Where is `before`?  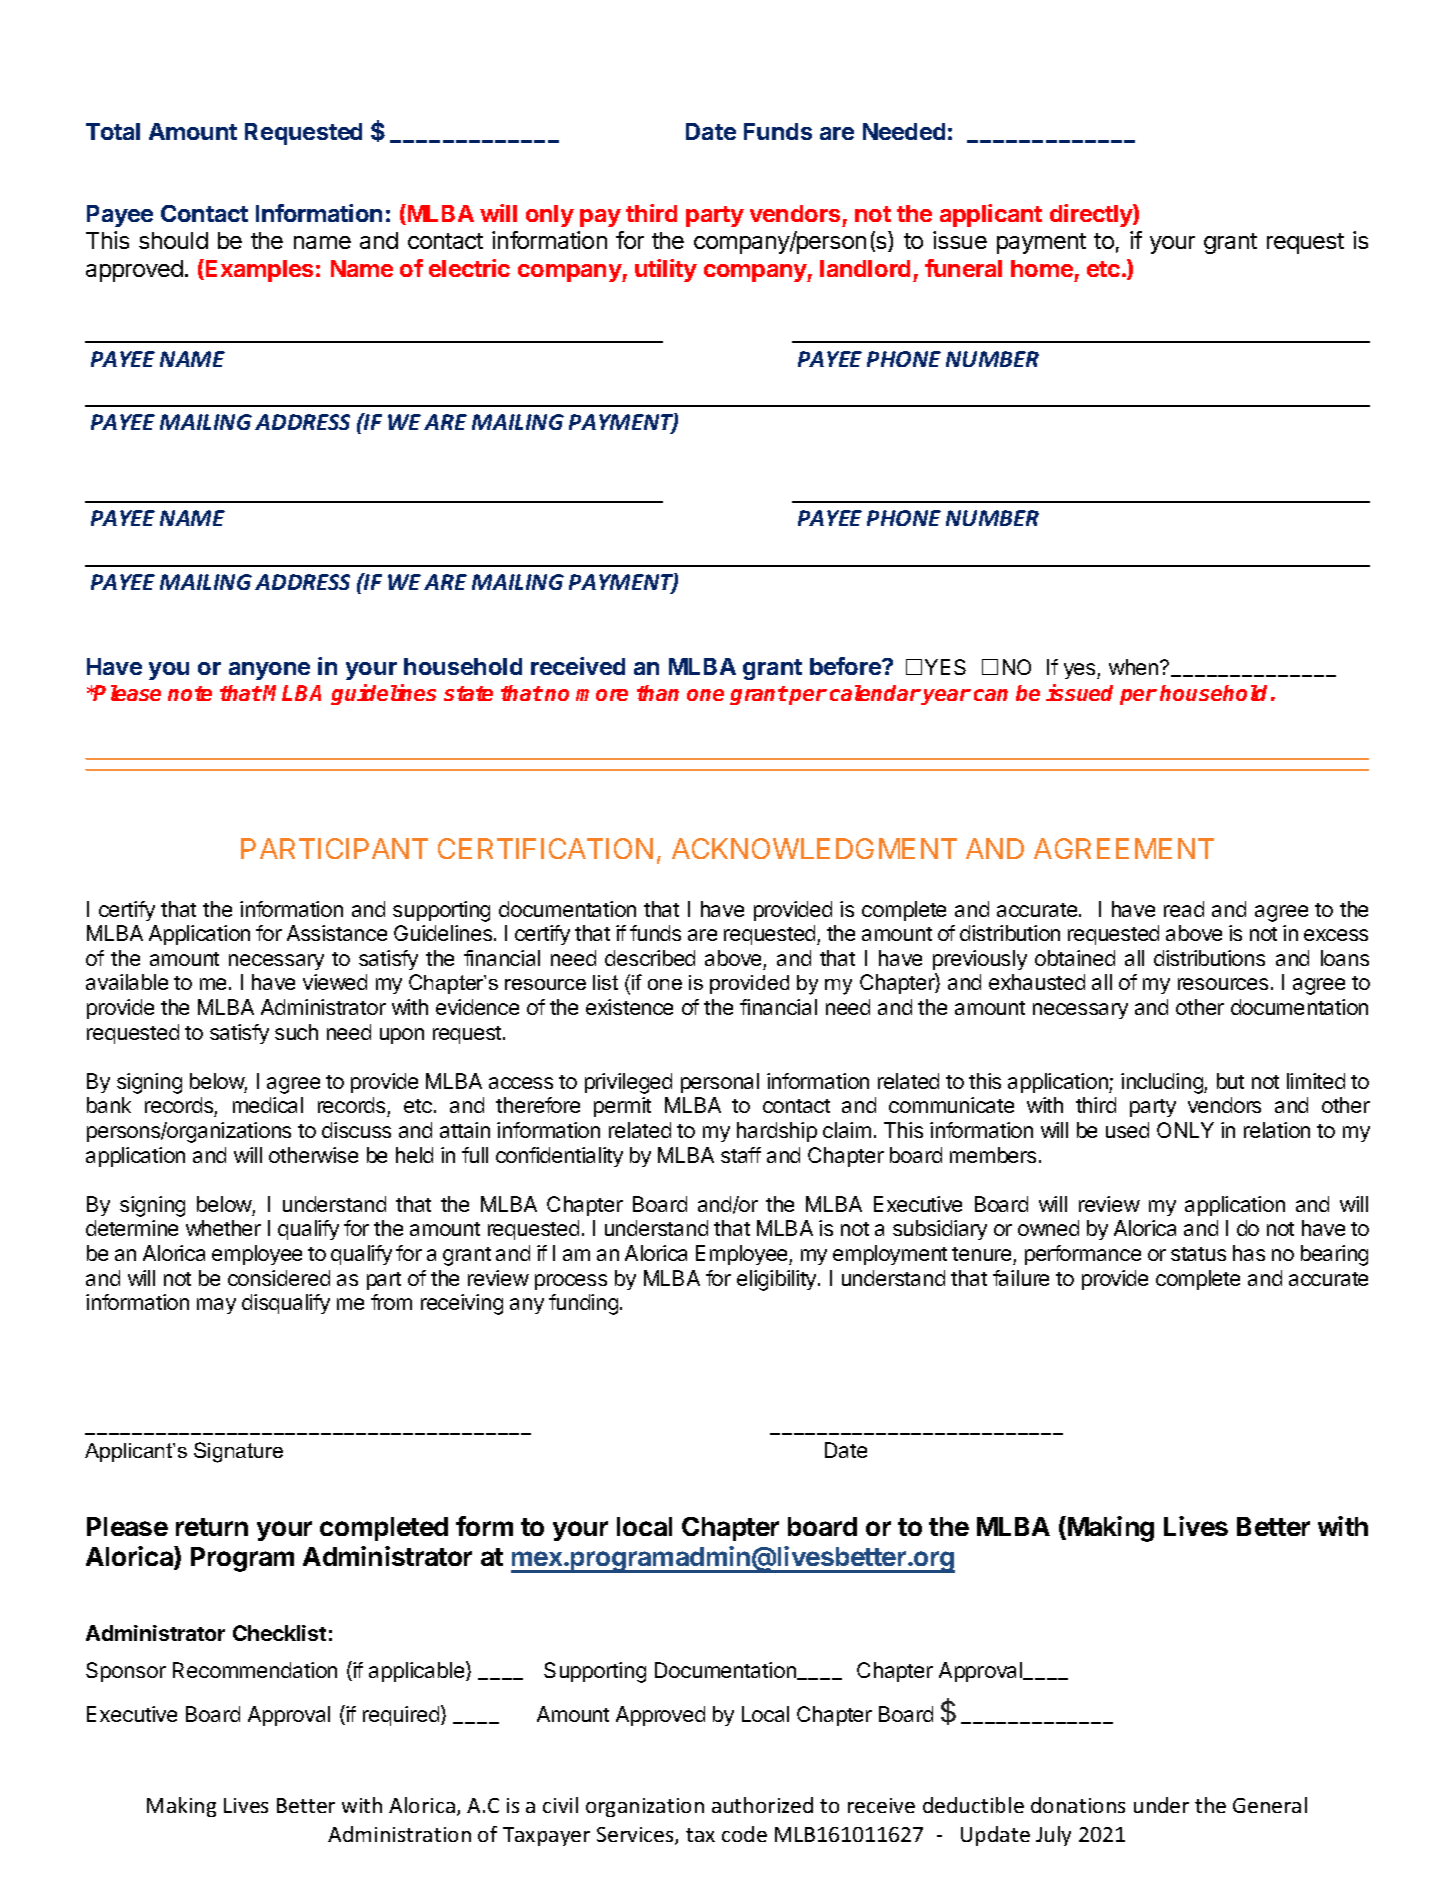
before is located at coordinates (846, 666).
